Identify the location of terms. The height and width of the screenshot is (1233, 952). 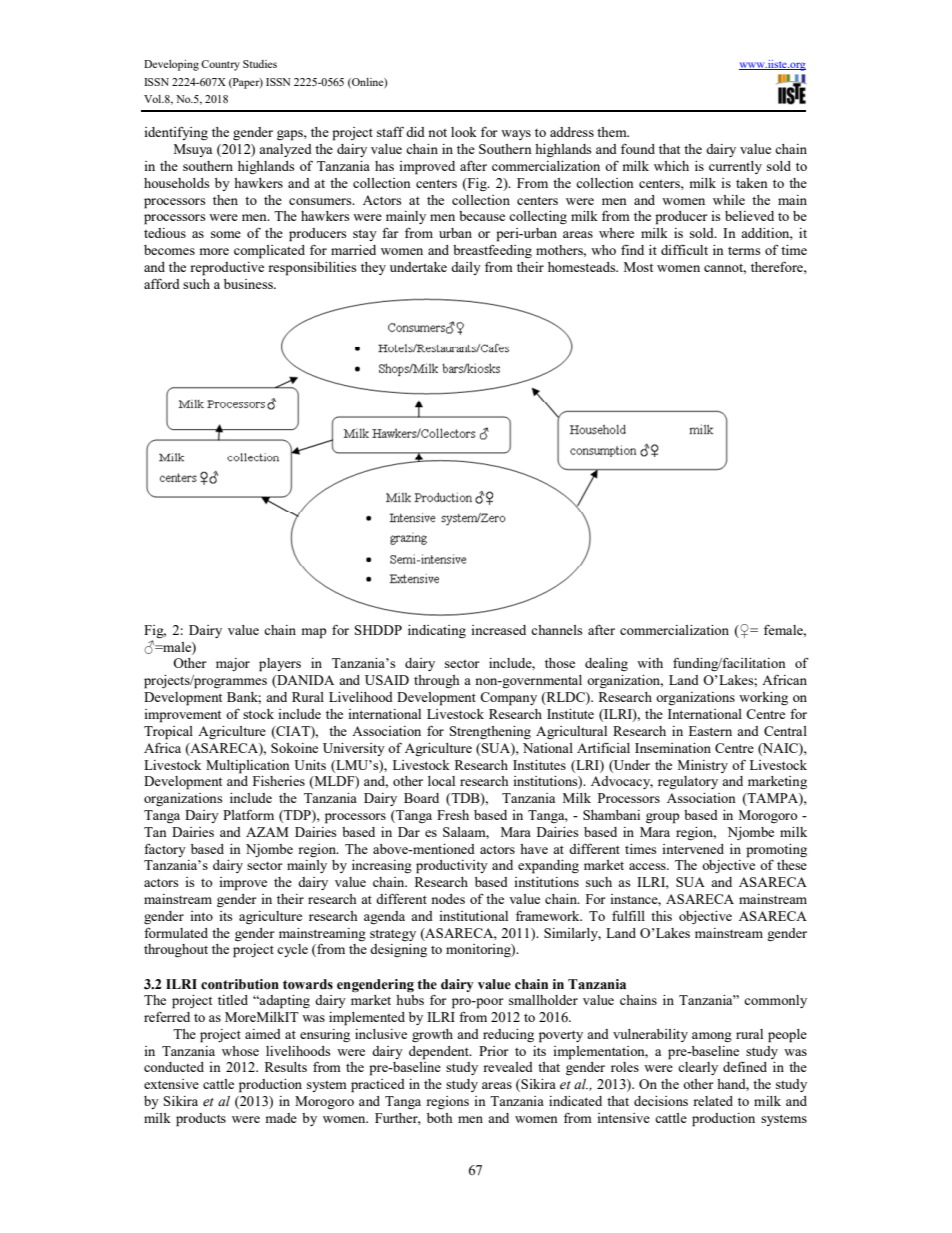
(744, 251).
